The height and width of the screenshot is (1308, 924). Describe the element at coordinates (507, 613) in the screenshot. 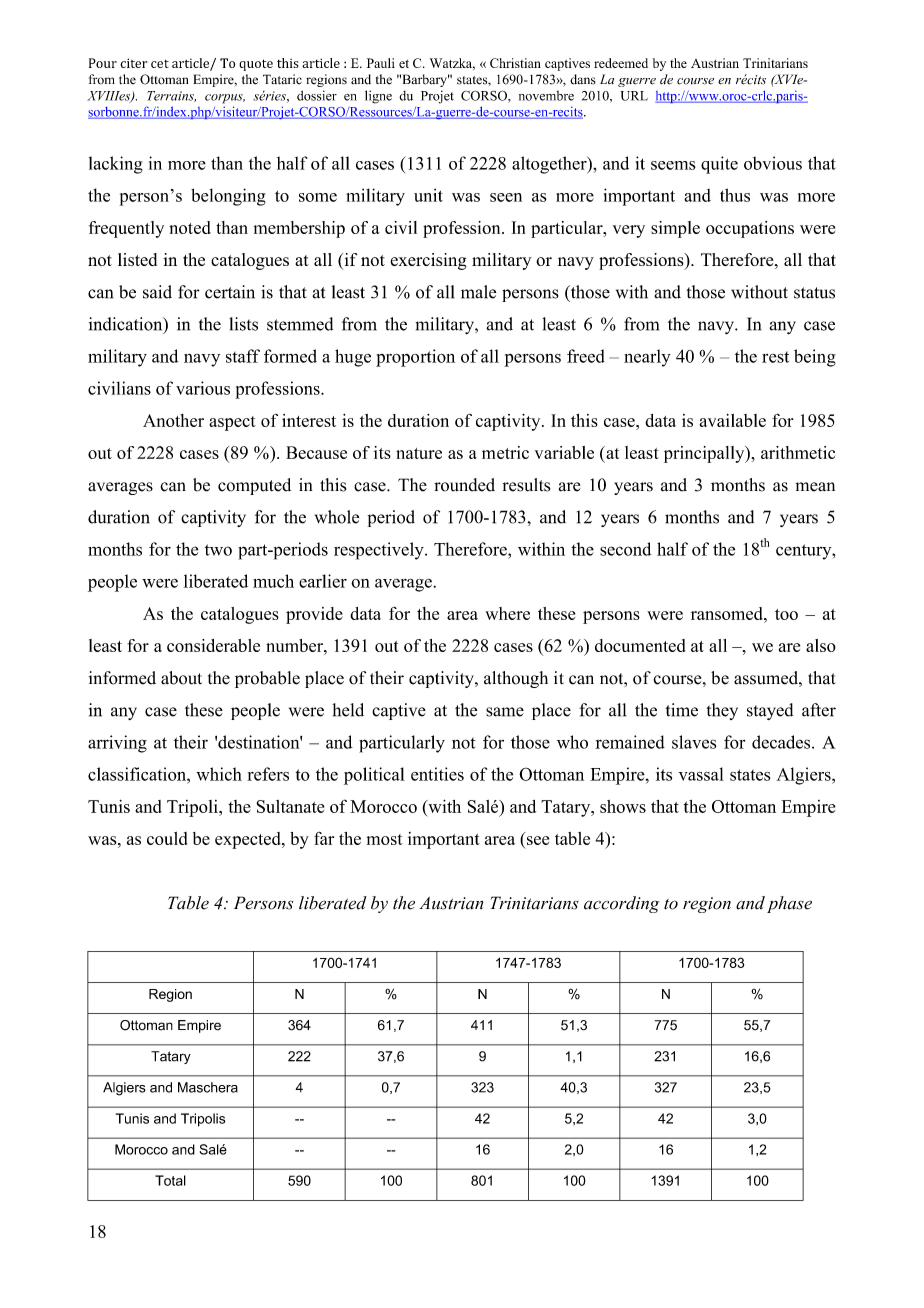

I see `where` at that location.
